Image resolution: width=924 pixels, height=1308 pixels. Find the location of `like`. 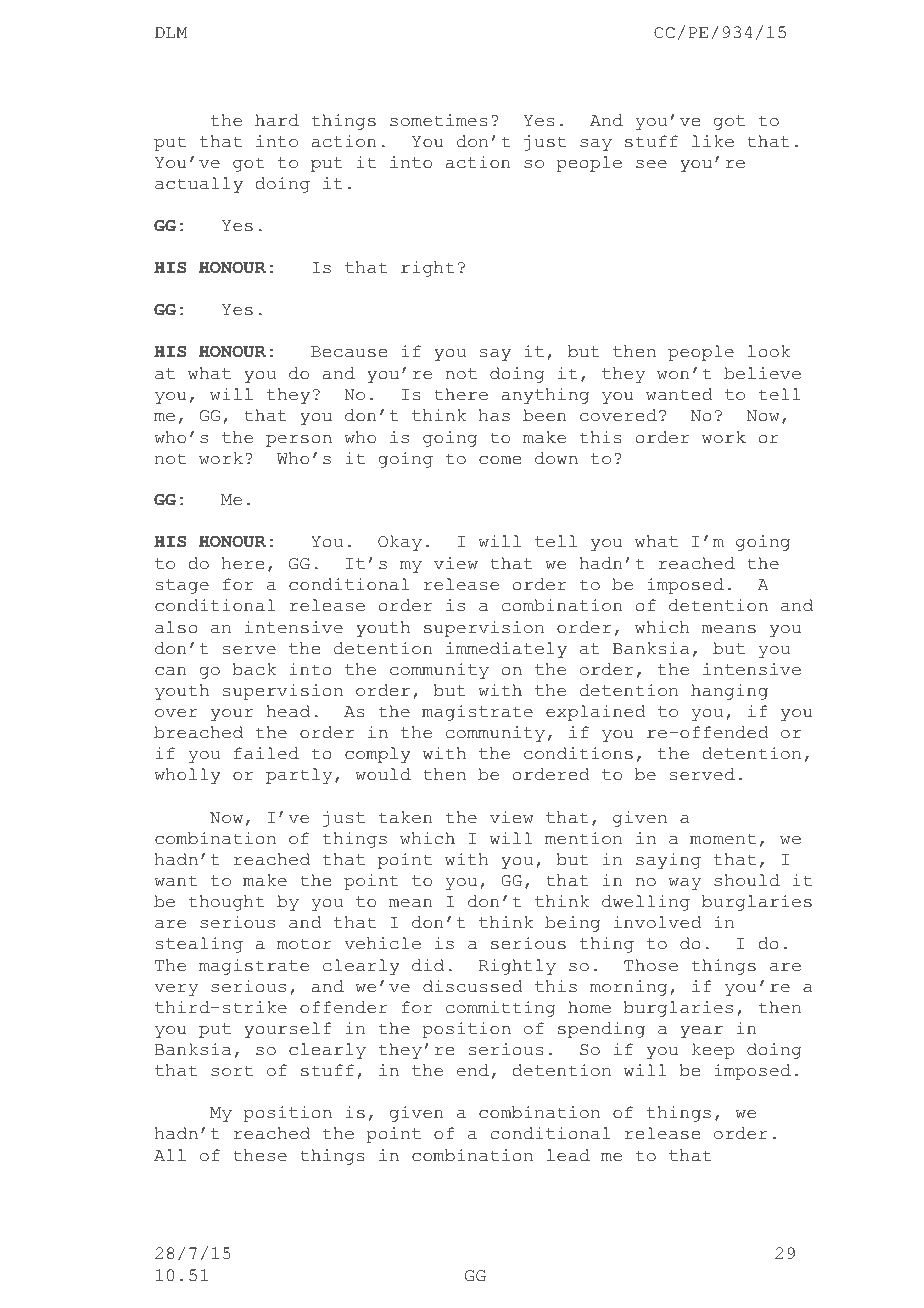

like is located at coordinates (713, 141).
